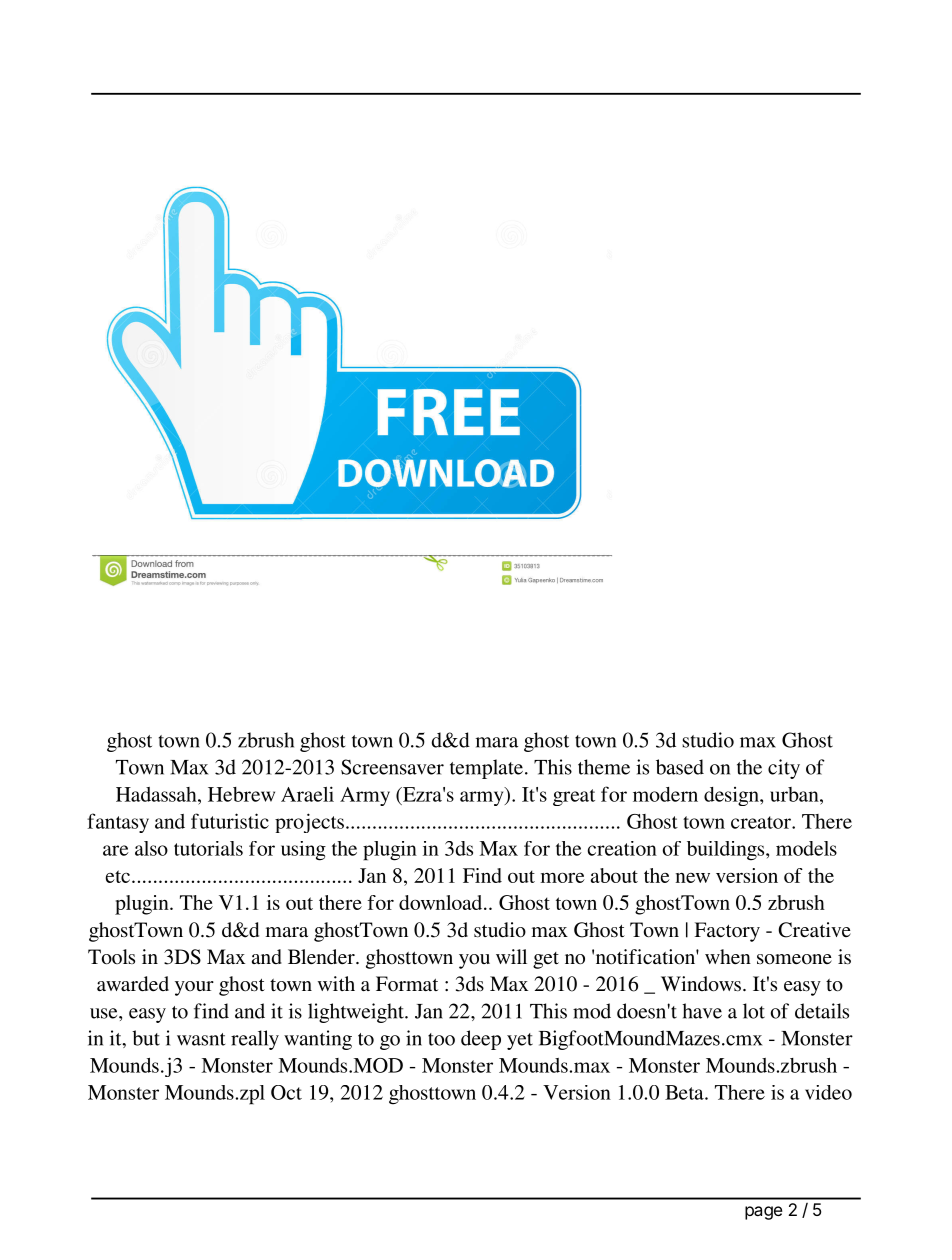 The image size is (952, 1260). What do you see at coordinates (828, 1092) in the screenshot?
I see `video` at bounding box center [828, 1092].
